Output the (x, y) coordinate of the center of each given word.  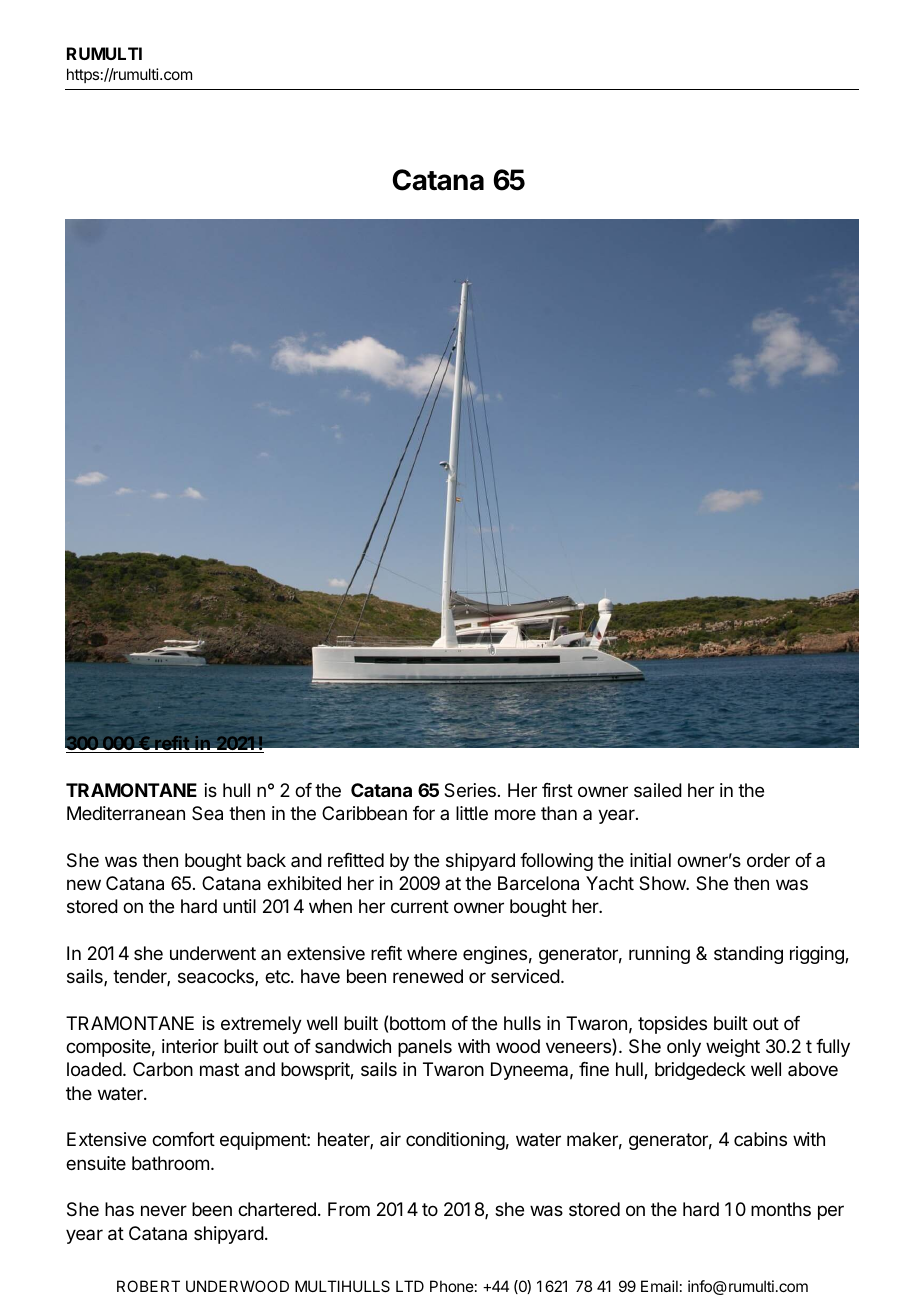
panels (425, 1048)
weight (733, 1048)
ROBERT (148, 1286)
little (472, 813)
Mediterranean (126, 813)
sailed (658, 790)
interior (190, 1046)
